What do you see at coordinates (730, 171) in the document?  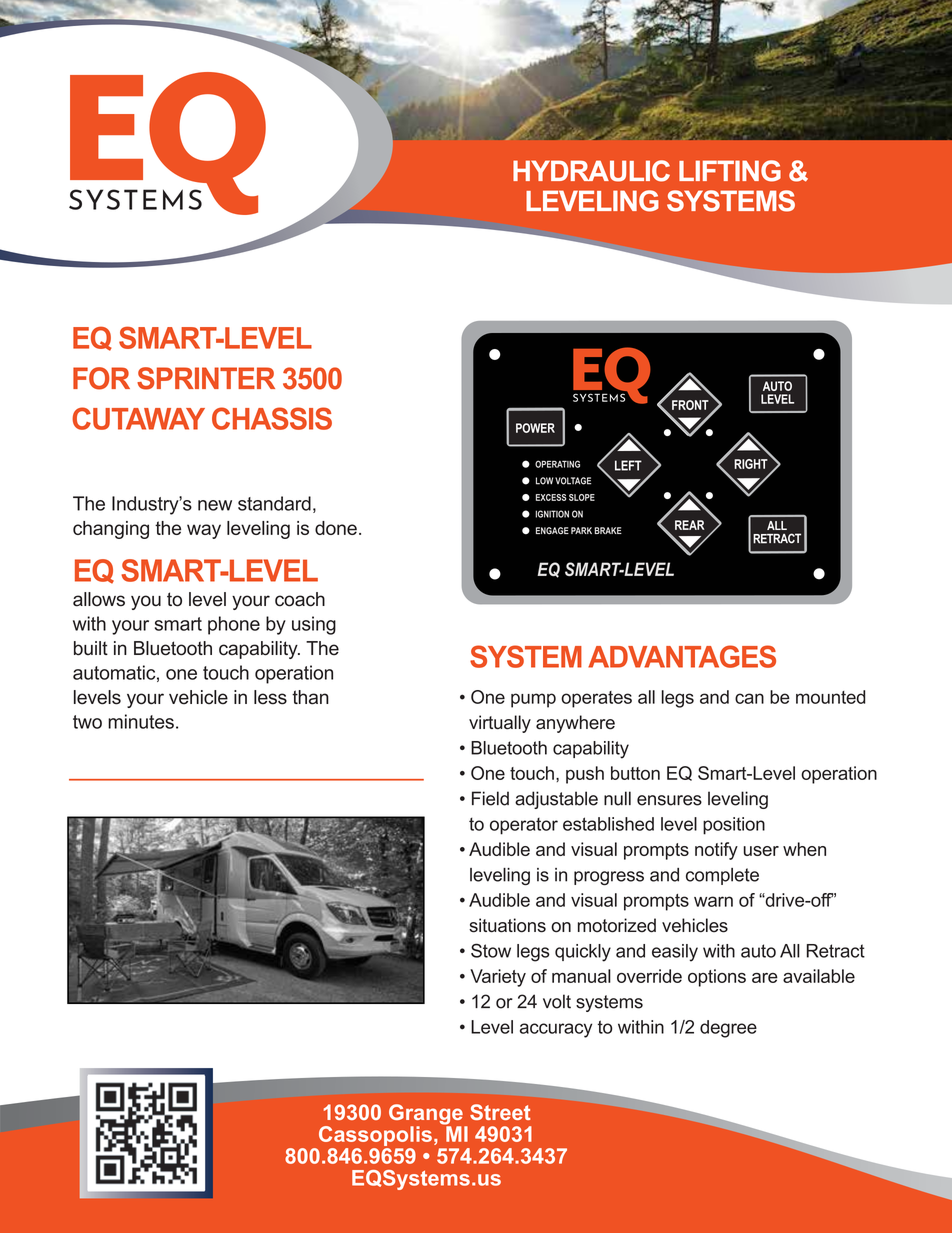 I see `LIFTING` at bounding box center [730, 171].
